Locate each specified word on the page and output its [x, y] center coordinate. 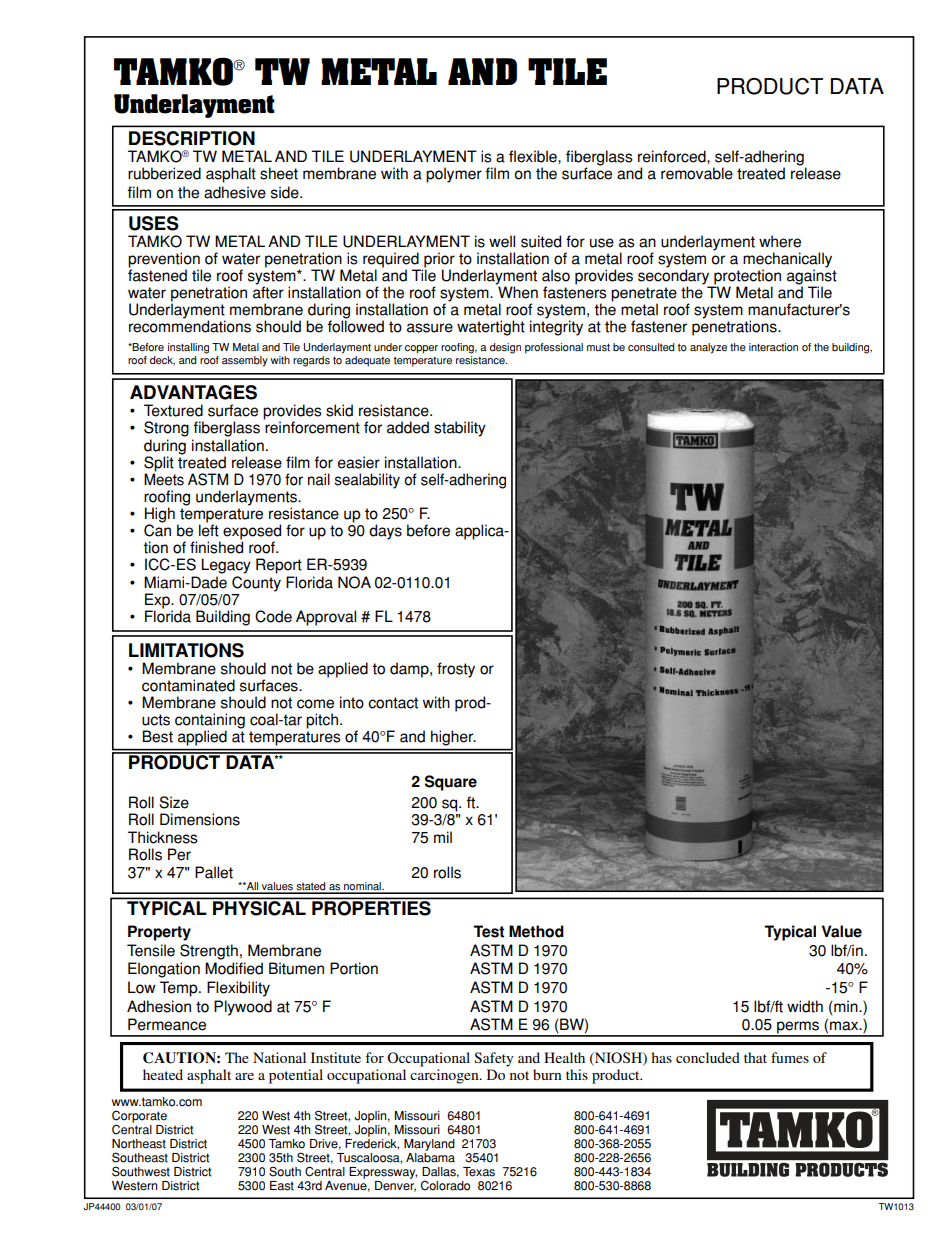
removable [697, 173]
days [385, 532]
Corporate [139, 1118]
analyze [708, 348]
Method [536, 931]
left [209, 529]
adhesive [235, 192]
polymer [454, 175]
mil [443, 837]
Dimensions [200, 819]
